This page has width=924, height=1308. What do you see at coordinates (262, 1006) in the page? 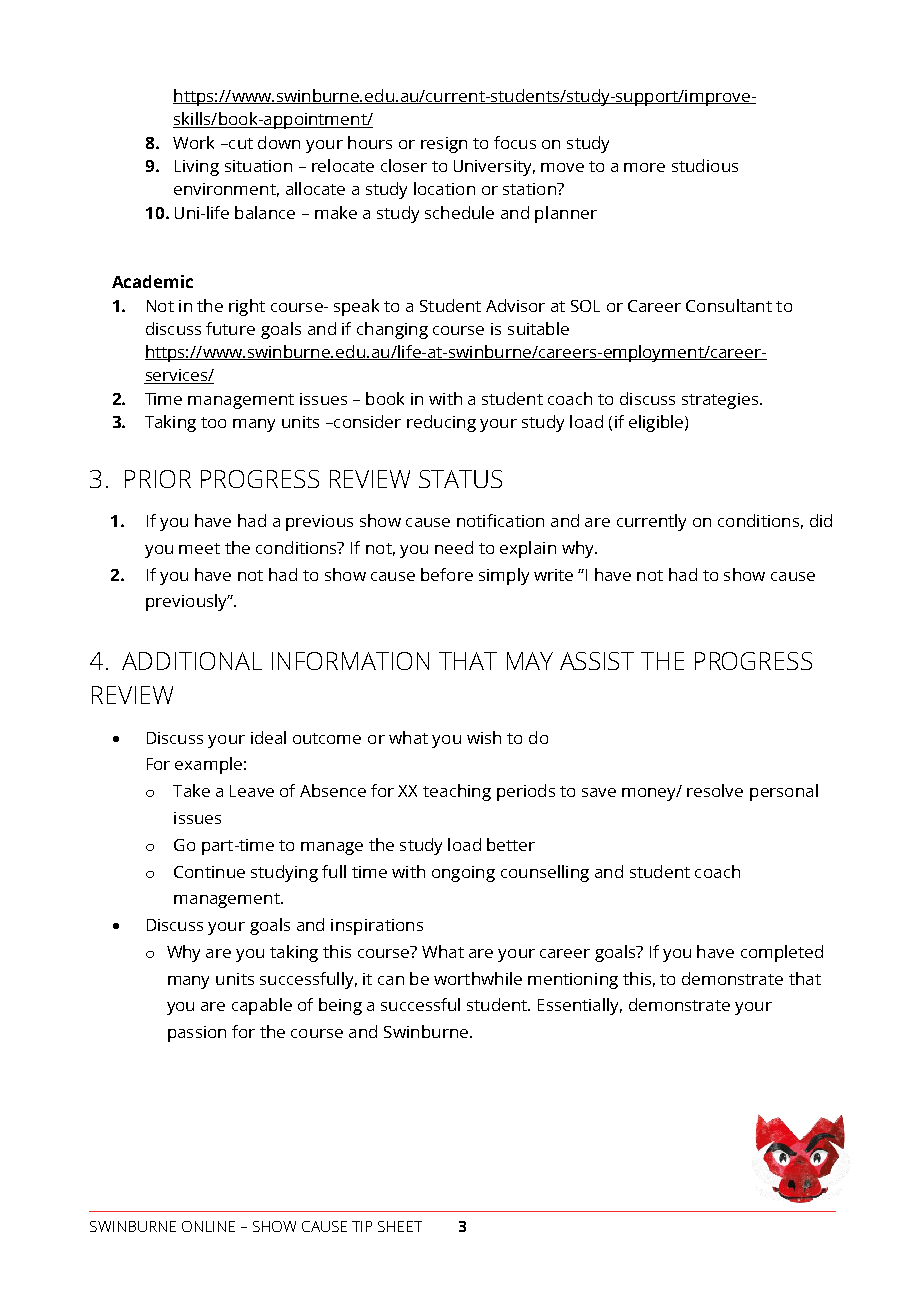
I see `capable` at bounding box center [262, 1006].
